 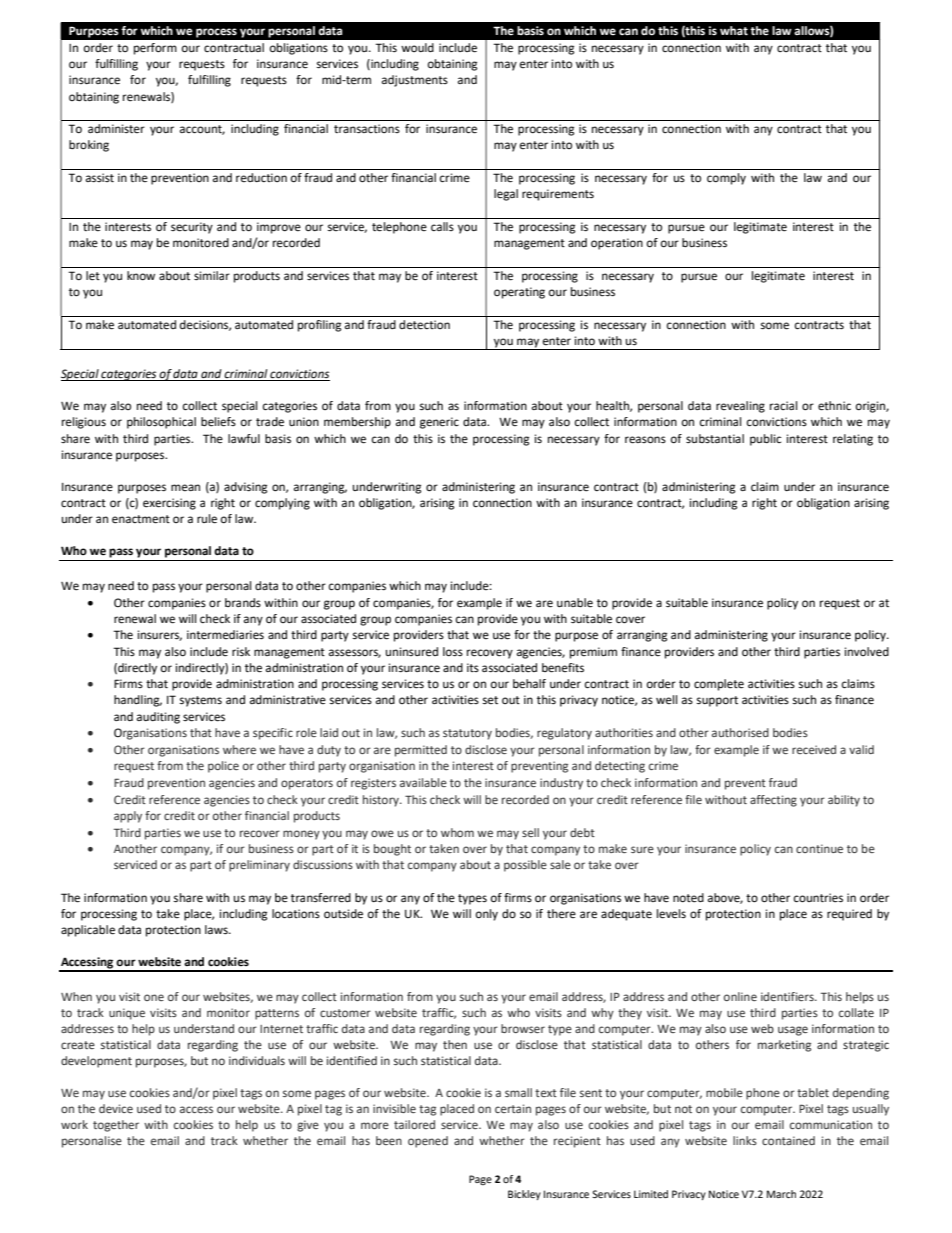 What do you see at coordinates (453, 652) in the page?
I see `loss` at bounding box center [453, 652].
